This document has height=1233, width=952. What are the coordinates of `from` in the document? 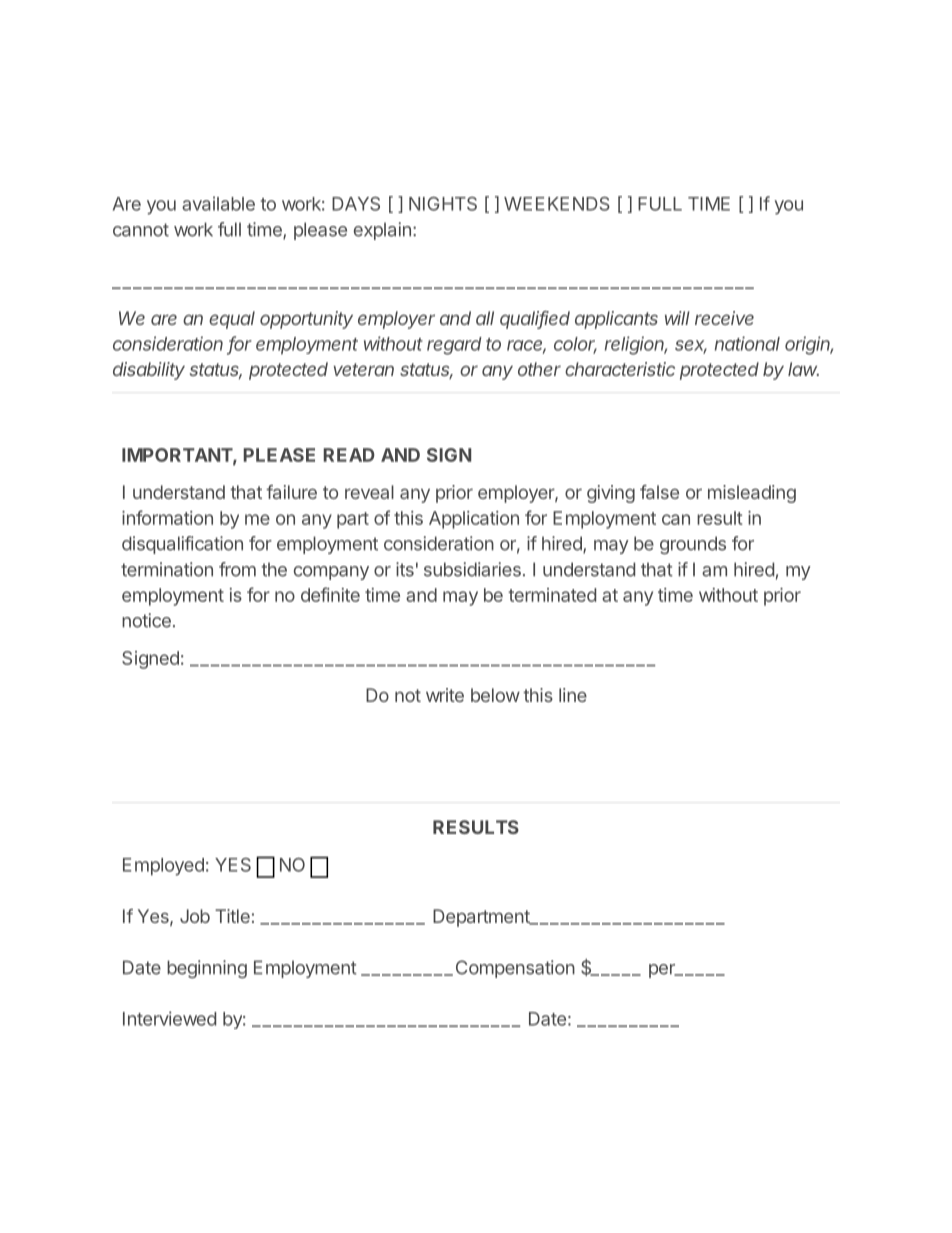 It's located at (237, 569).
